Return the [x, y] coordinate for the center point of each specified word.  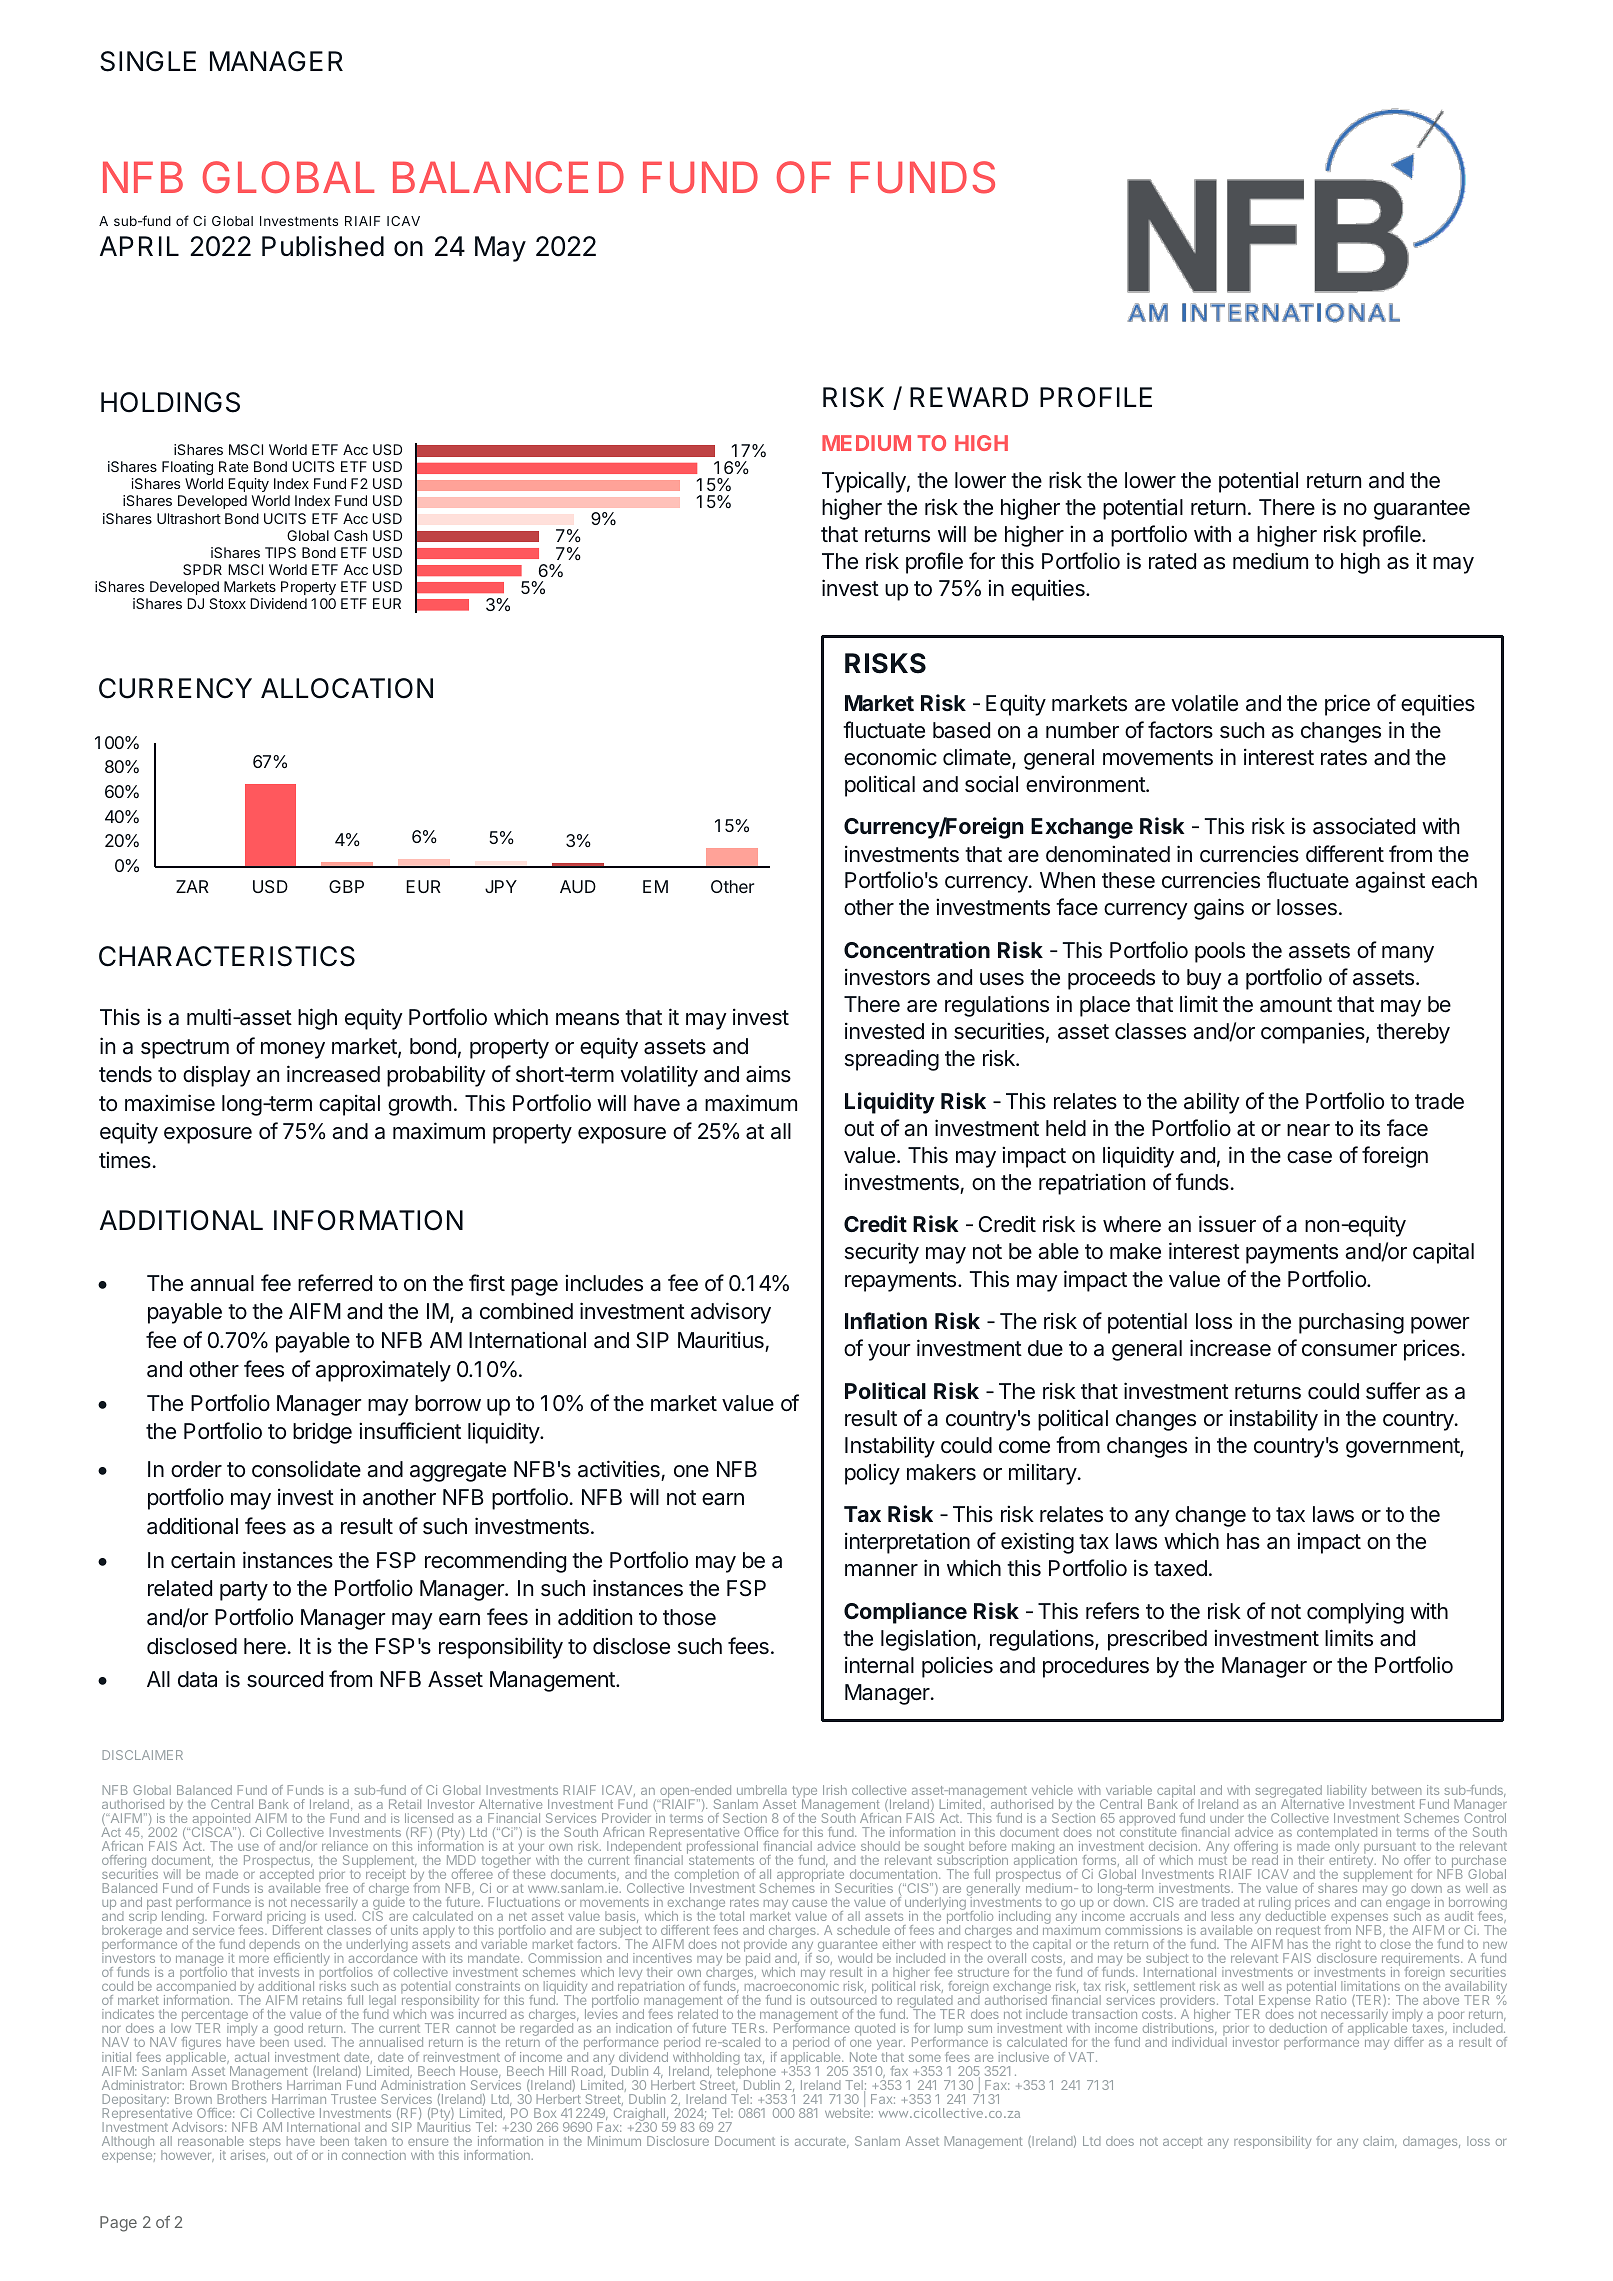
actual [252, 2057]
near [1308, 1130]
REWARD [969, 397]
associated [1364, 826]
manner [881, 1570]
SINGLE [148, 61]
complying [1355, 1613]
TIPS [280, 552]
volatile [1204, 703]
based [961, 730]
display [217, 1076]
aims [768, 1074]
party [244, 1591]
